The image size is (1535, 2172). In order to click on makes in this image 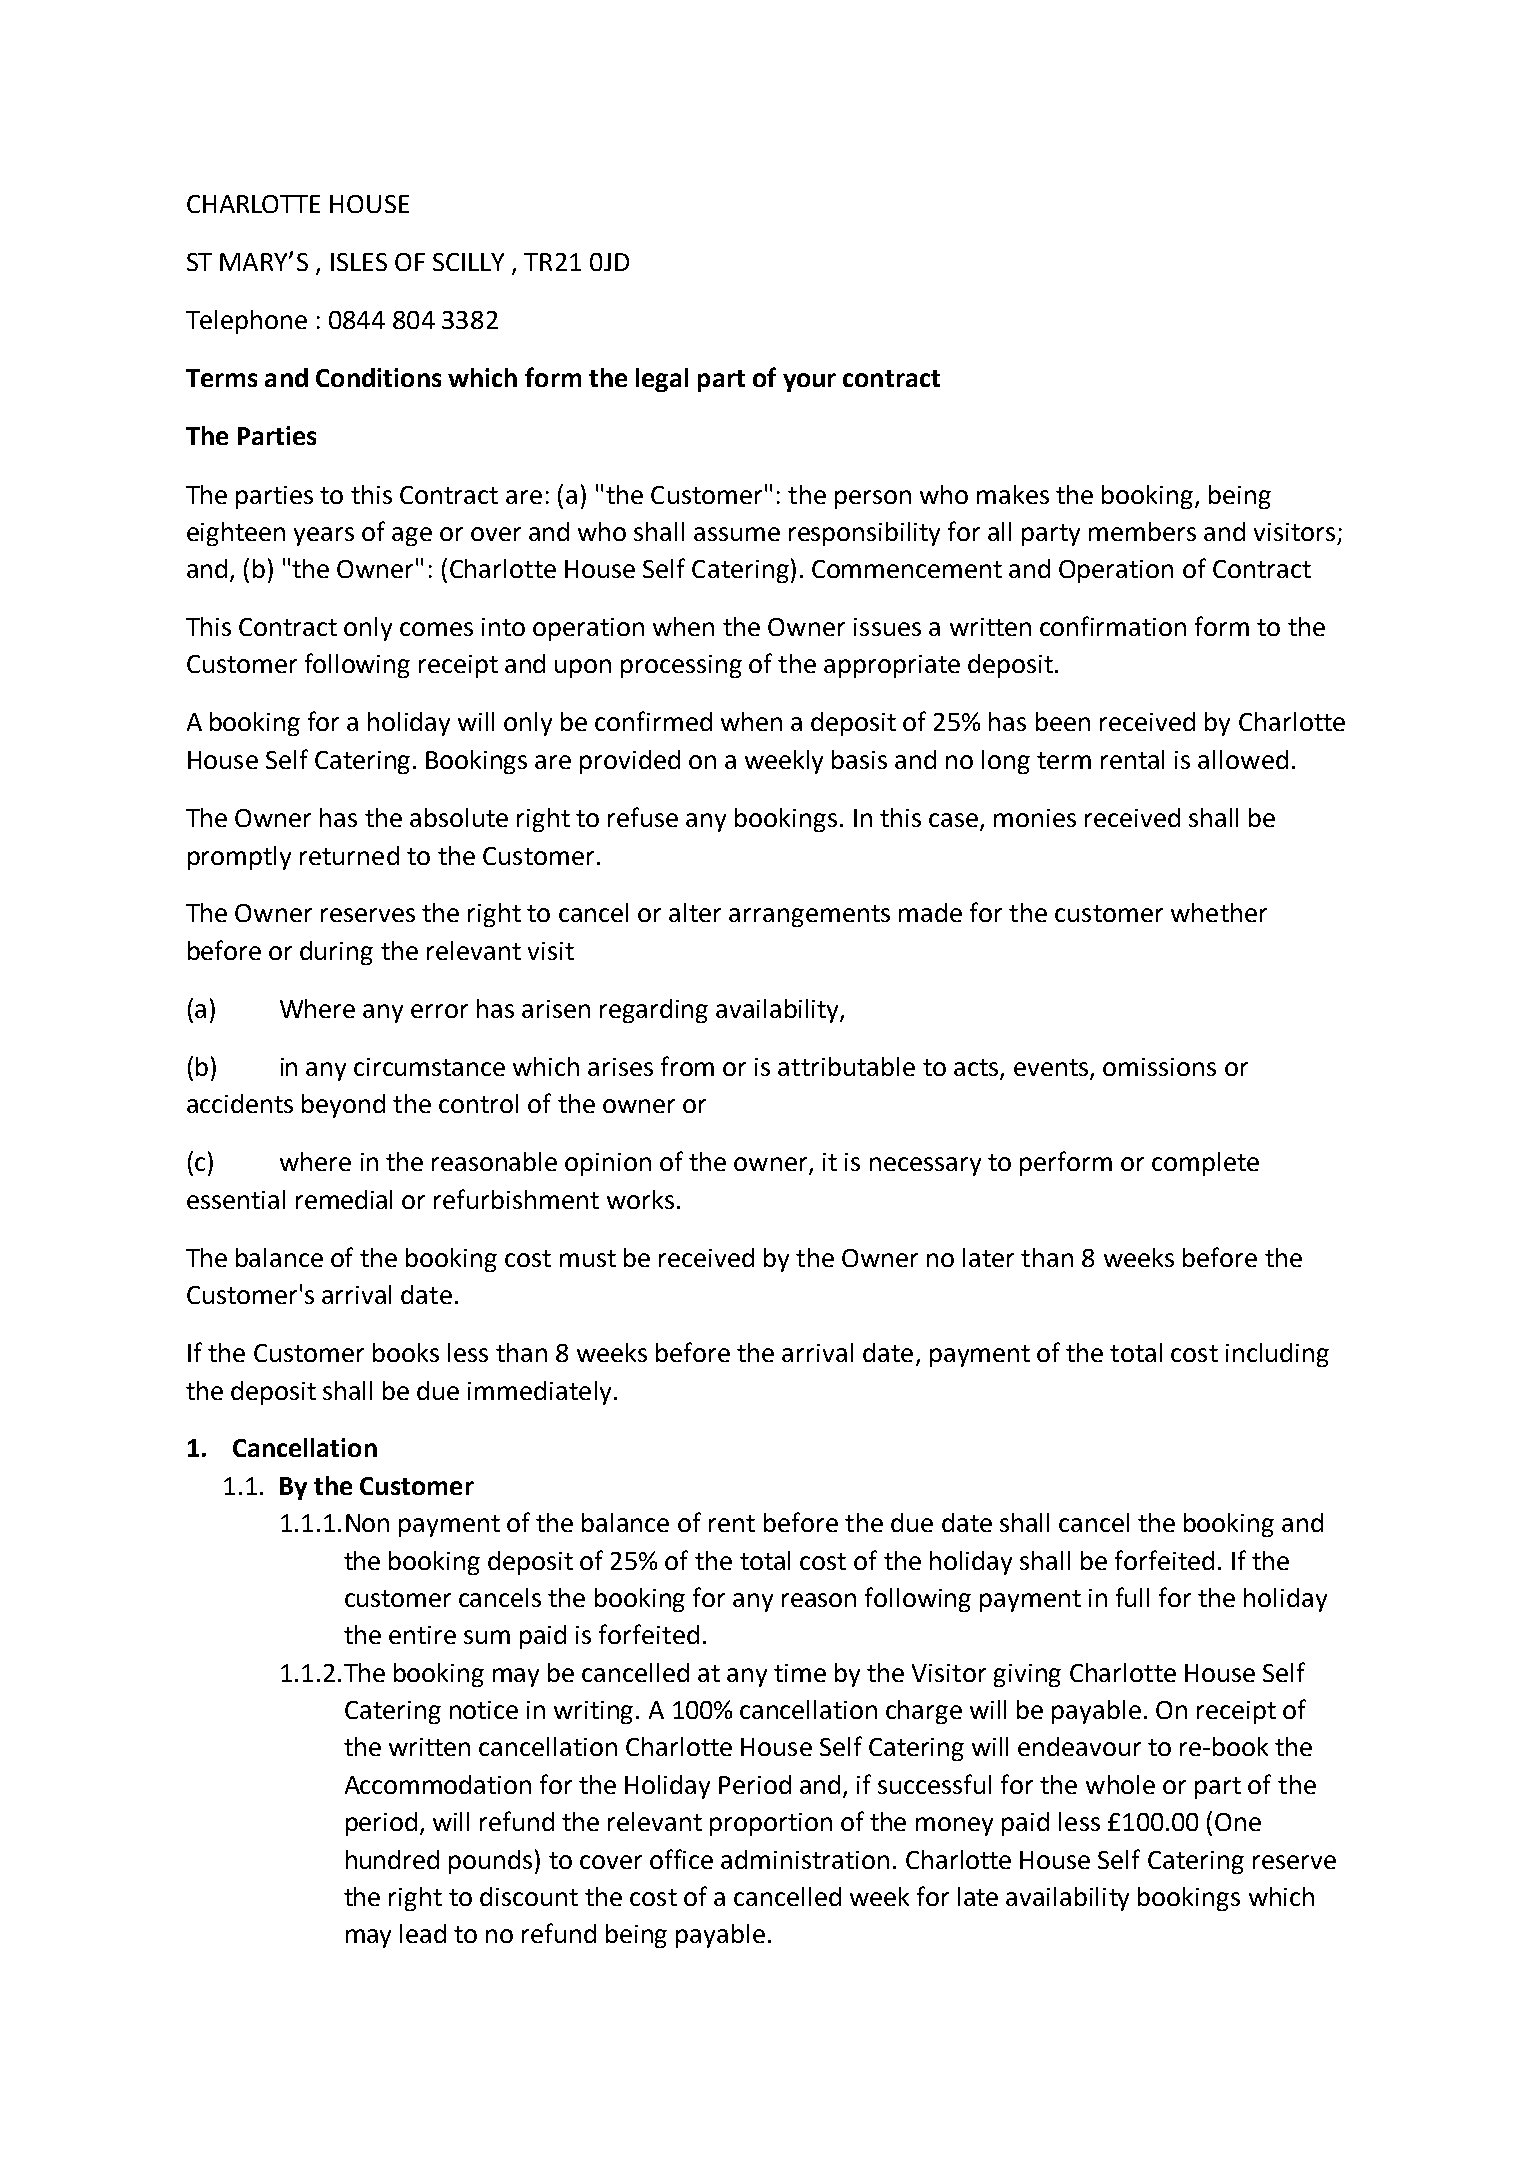, I will do `click(1013, 494)`.
